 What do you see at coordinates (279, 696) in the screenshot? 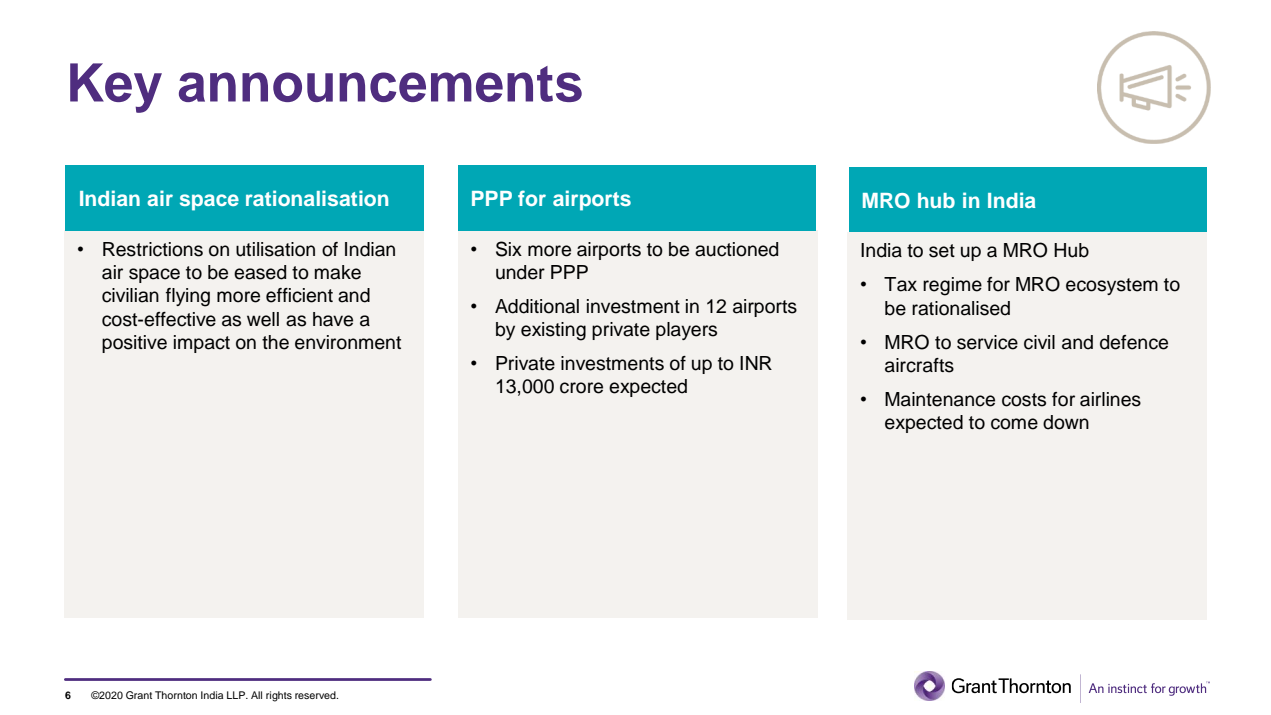
I see `rights` at bounding box center [279, 696].
